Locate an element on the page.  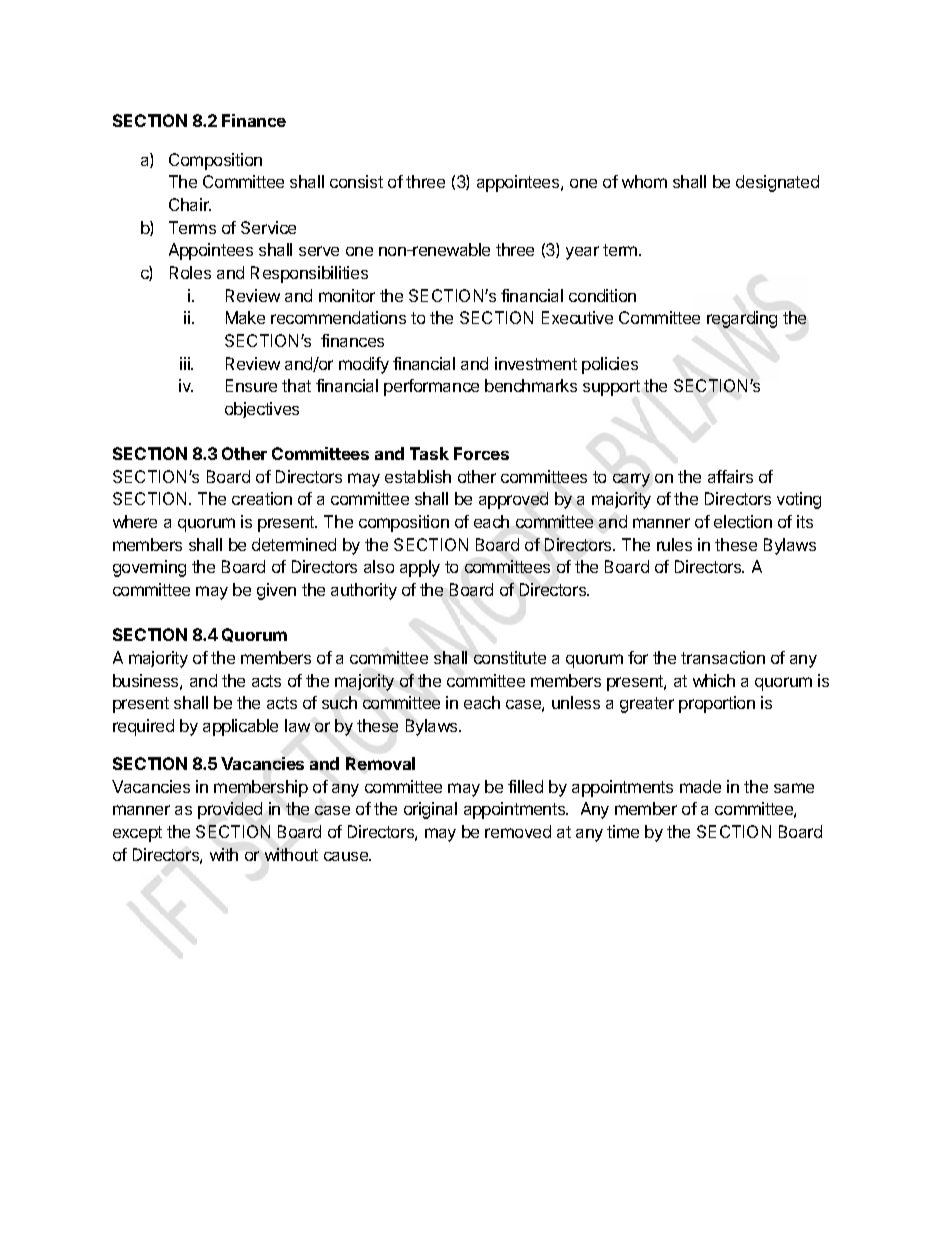
objectives is located at coordinates (262, 410).
